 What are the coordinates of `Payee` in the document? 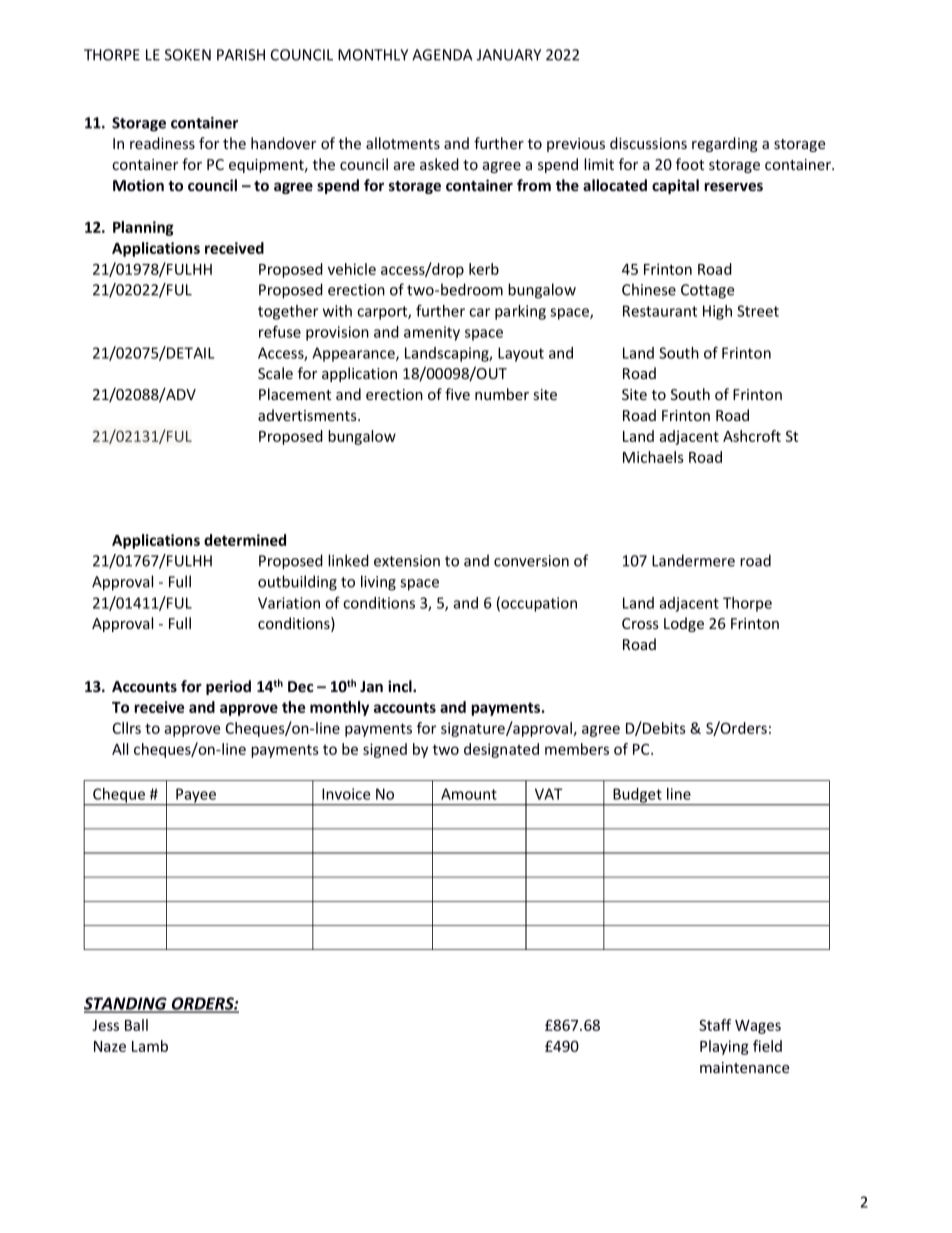 It's located at (196, 796).
